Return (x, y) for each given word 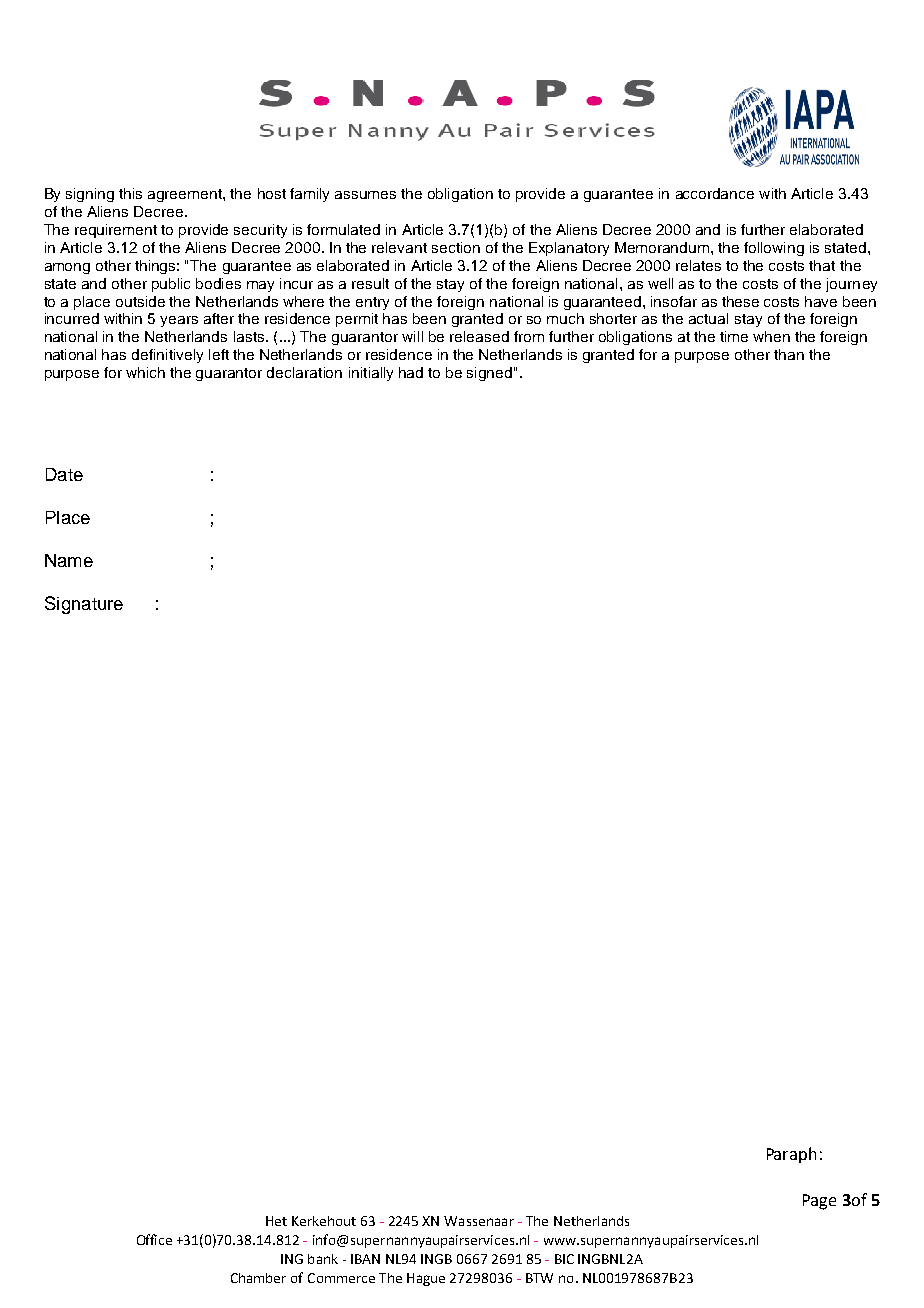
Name (69, 560)
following (774, 249)
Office (154, 1239)
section (456, 247)
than (789, 354)
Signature (84, 605)
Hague (426, 1279)
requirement (116, 231)
